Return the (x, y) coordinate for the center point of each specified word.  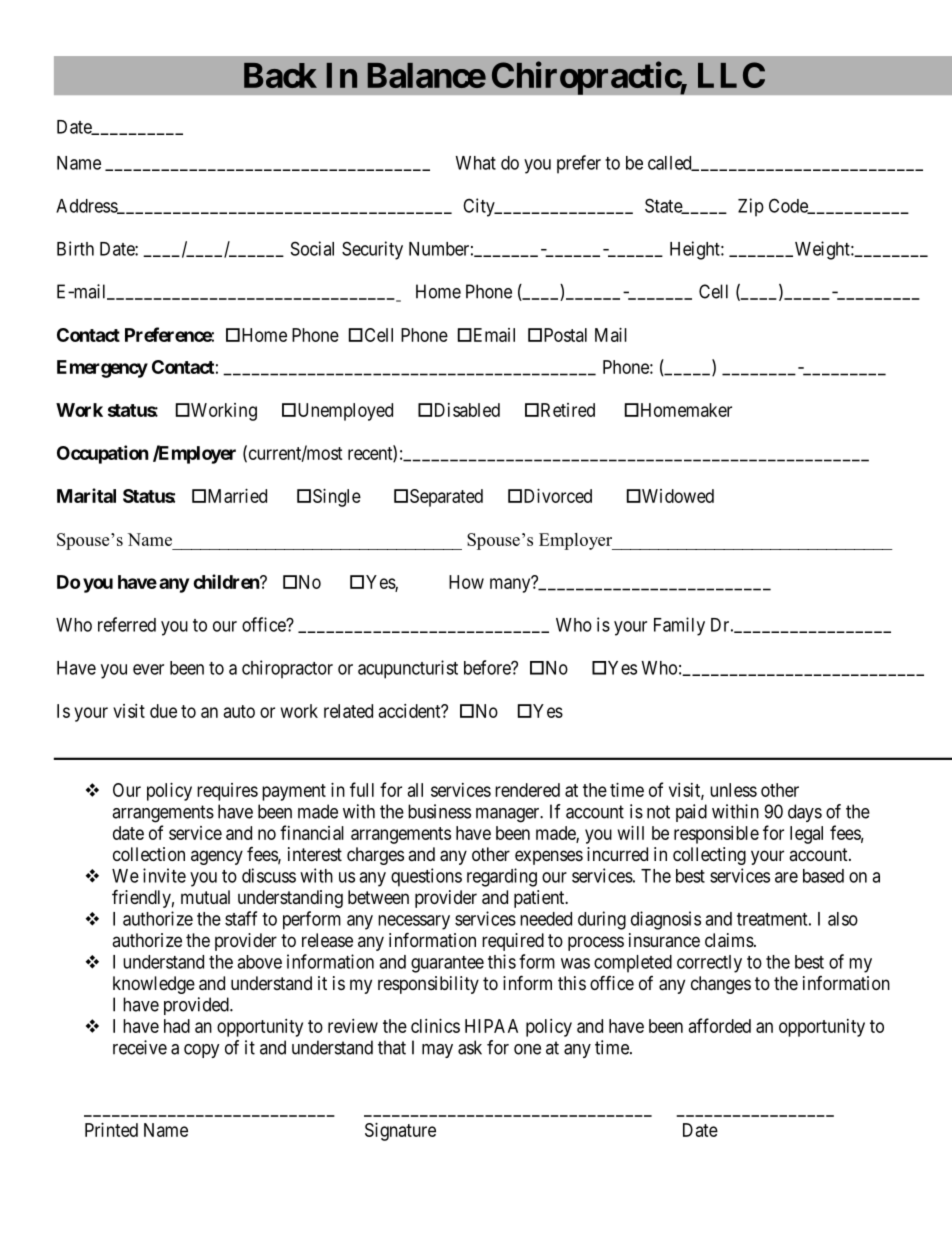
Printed (111, 1130)
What (476, 163)
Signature (400, 1132)
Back (280, 75)
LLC (731, 75)
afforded (720, 1025)
